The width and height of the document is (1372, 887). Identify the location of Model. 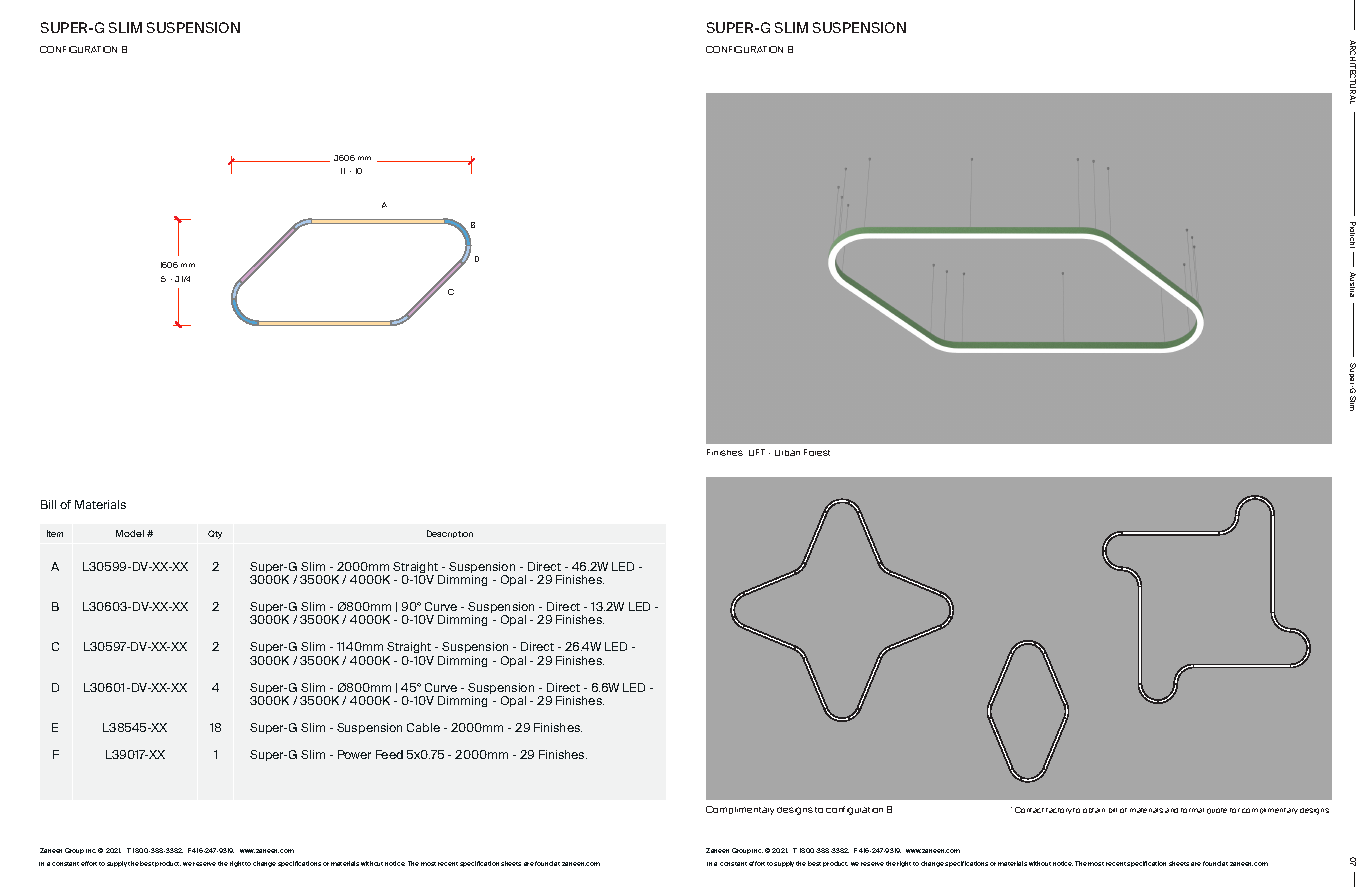
(130, 533).
